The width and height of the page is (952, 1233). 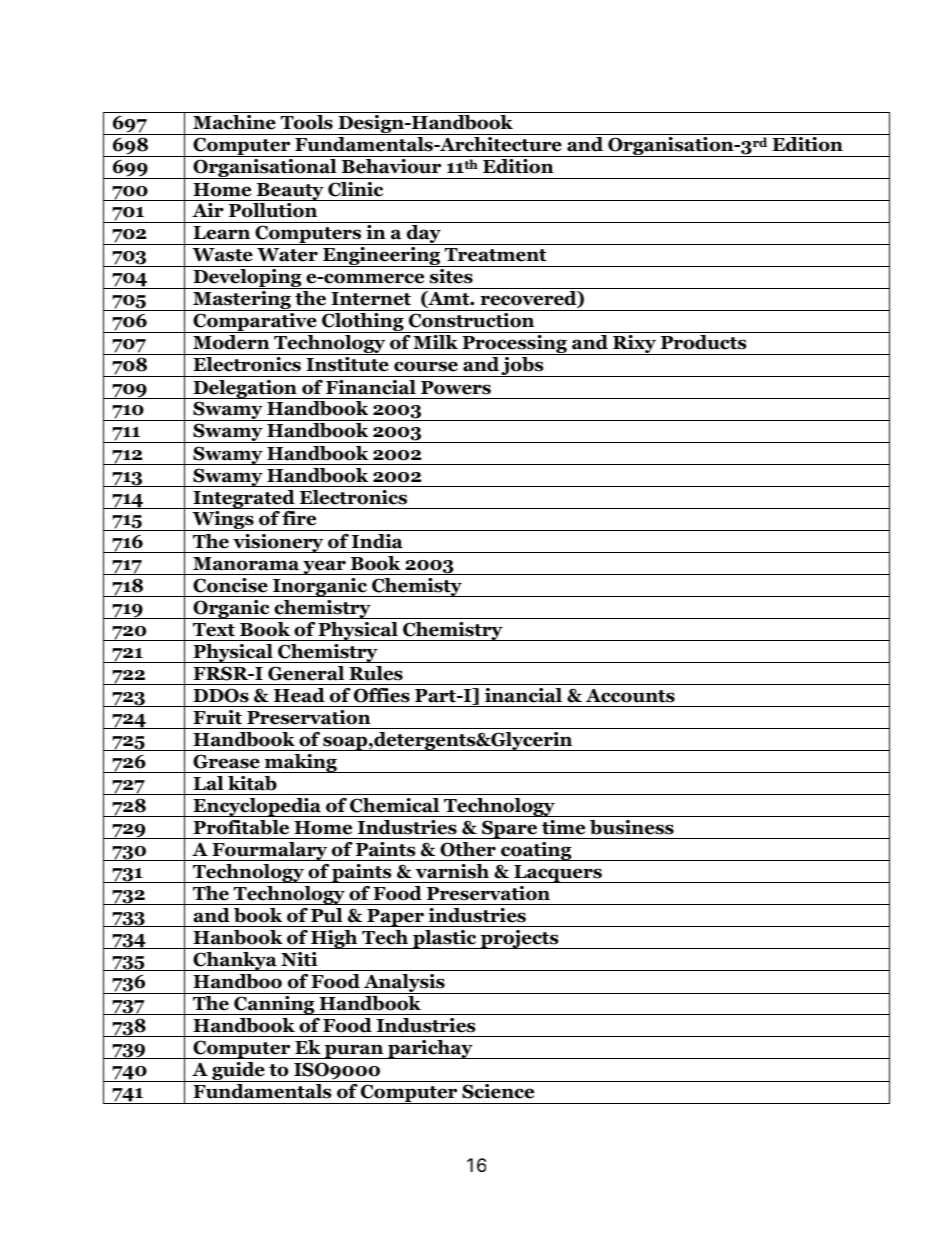 I want to click on Paper, so click(x=395, y=918).
